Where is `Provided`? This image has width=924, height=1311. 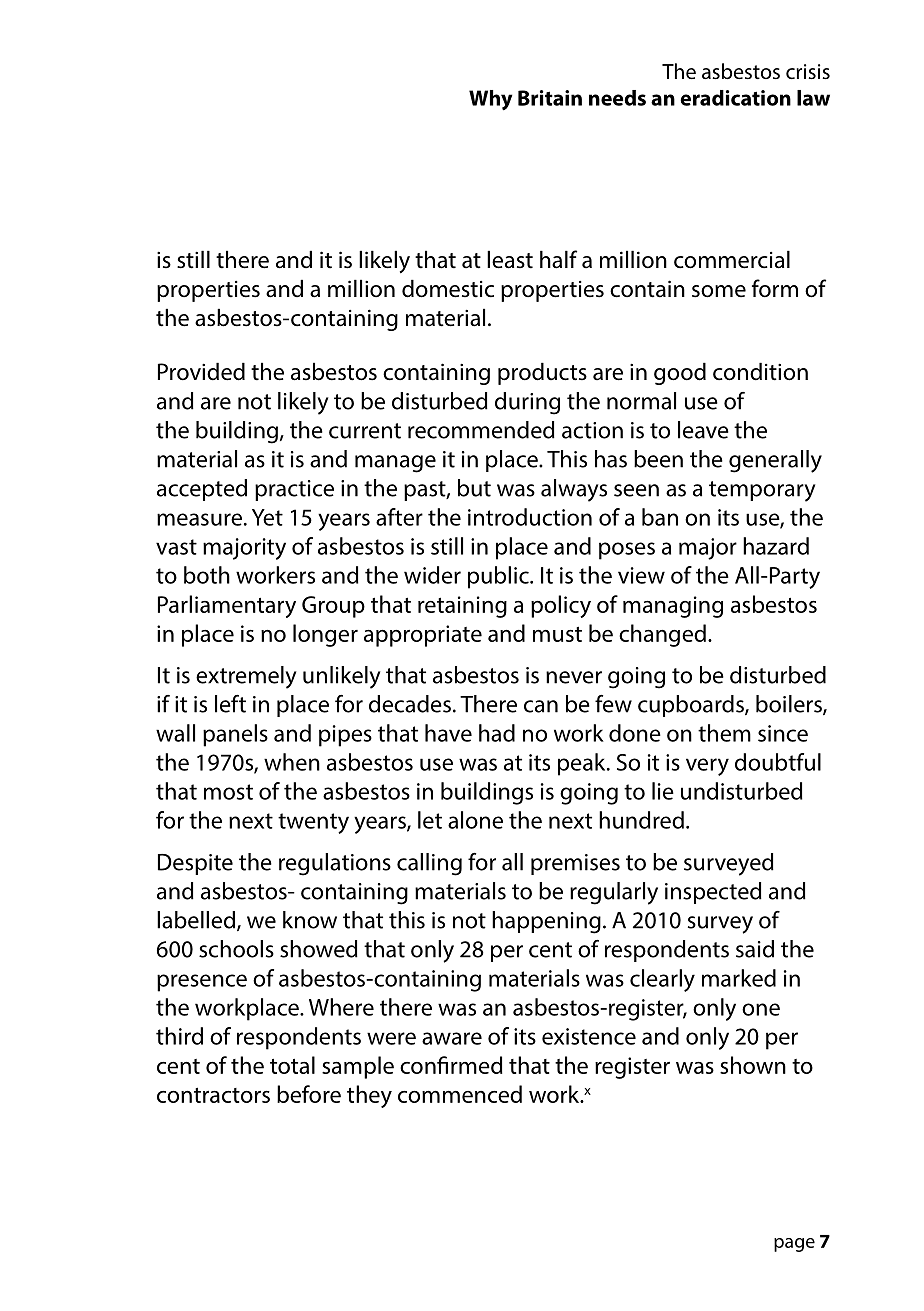 Provided is located at coordinates (201, 371).
